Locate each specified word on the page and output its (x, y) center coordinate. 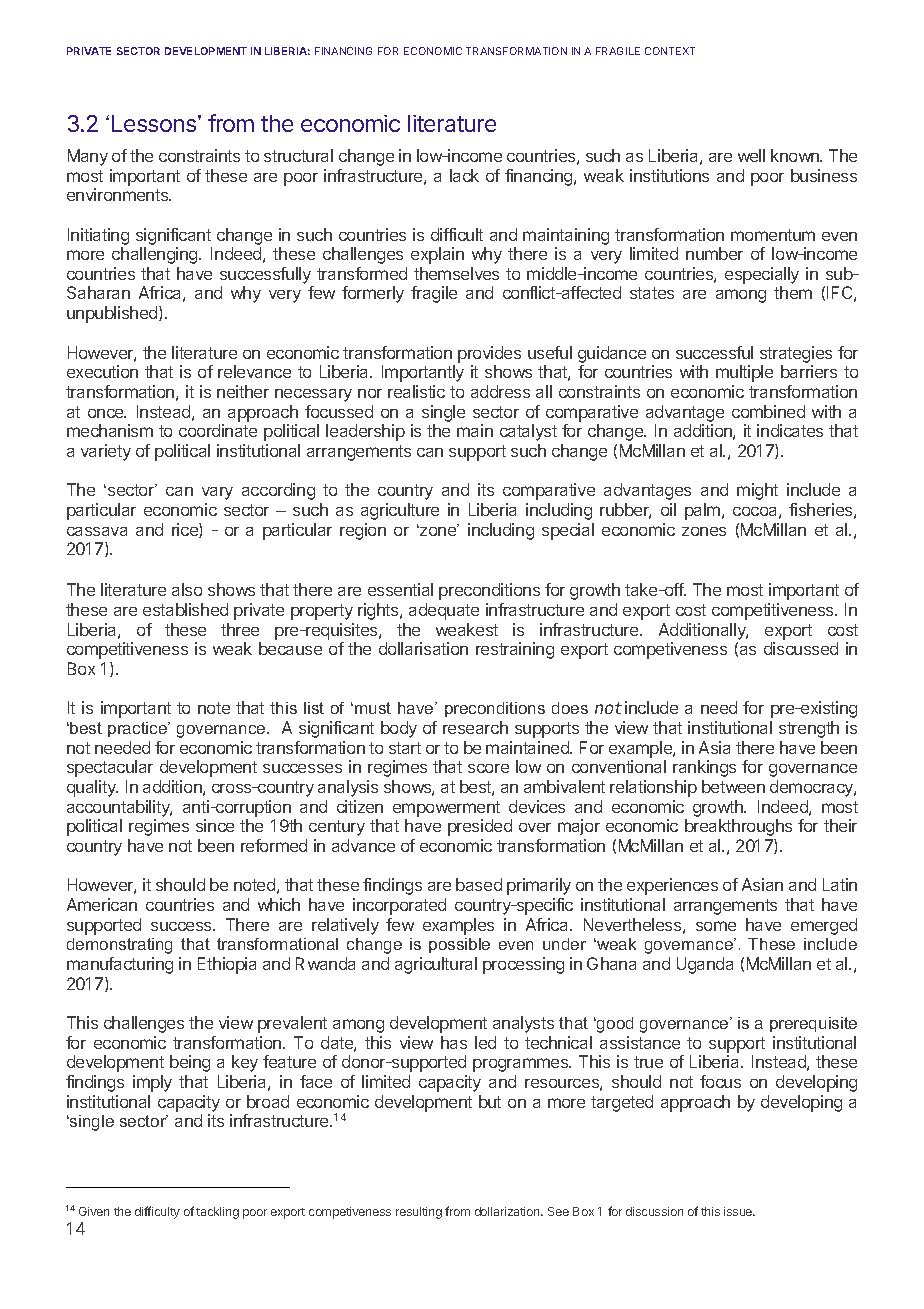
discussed (801, 648)
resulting (419, 1213)
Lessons (155, 123)
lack (464, 175)
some (716, 926)
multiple (744, 373)
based (479, 884)
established (185, 609)
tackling (217, 1213)
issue (739, 1211)
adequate (444, 611)
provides (489, 354)
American (102, 904)
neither (243, 391)
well (751, 155)
